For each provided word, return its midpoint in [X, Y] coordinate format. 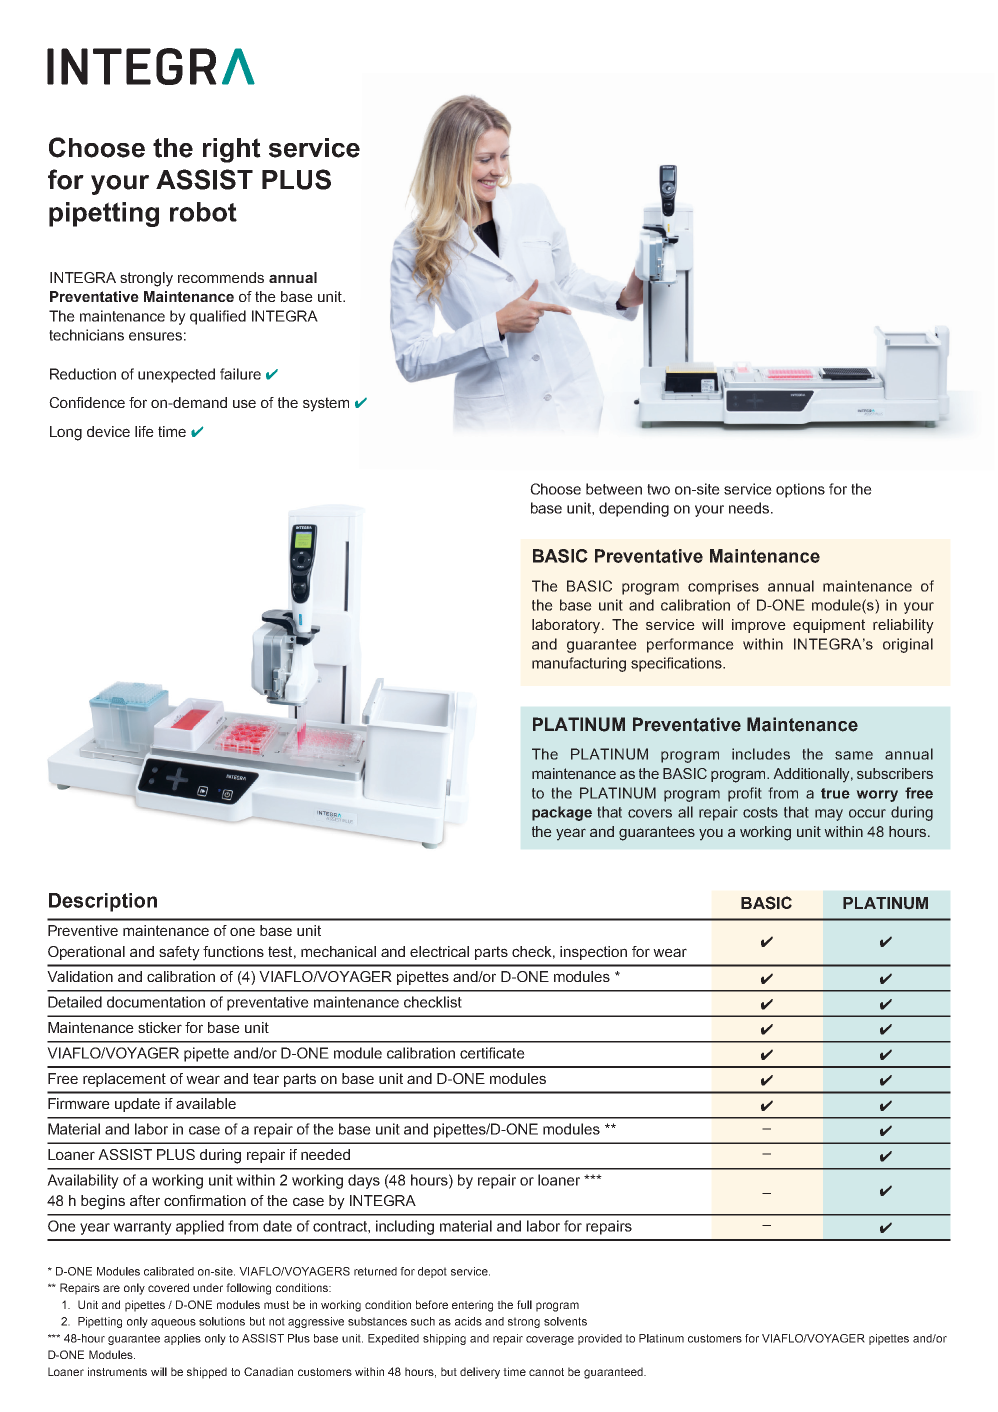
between [614, 489]
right [232, 150]
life [144, 431]
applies [182, 1339]
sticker [160, 1027]
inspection [593, 953]
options [800, 490]
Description [103, 902]
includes [761, 754]
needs [750, 508]
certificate [492, 1053]
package [562, 813]
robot [203, 212]
